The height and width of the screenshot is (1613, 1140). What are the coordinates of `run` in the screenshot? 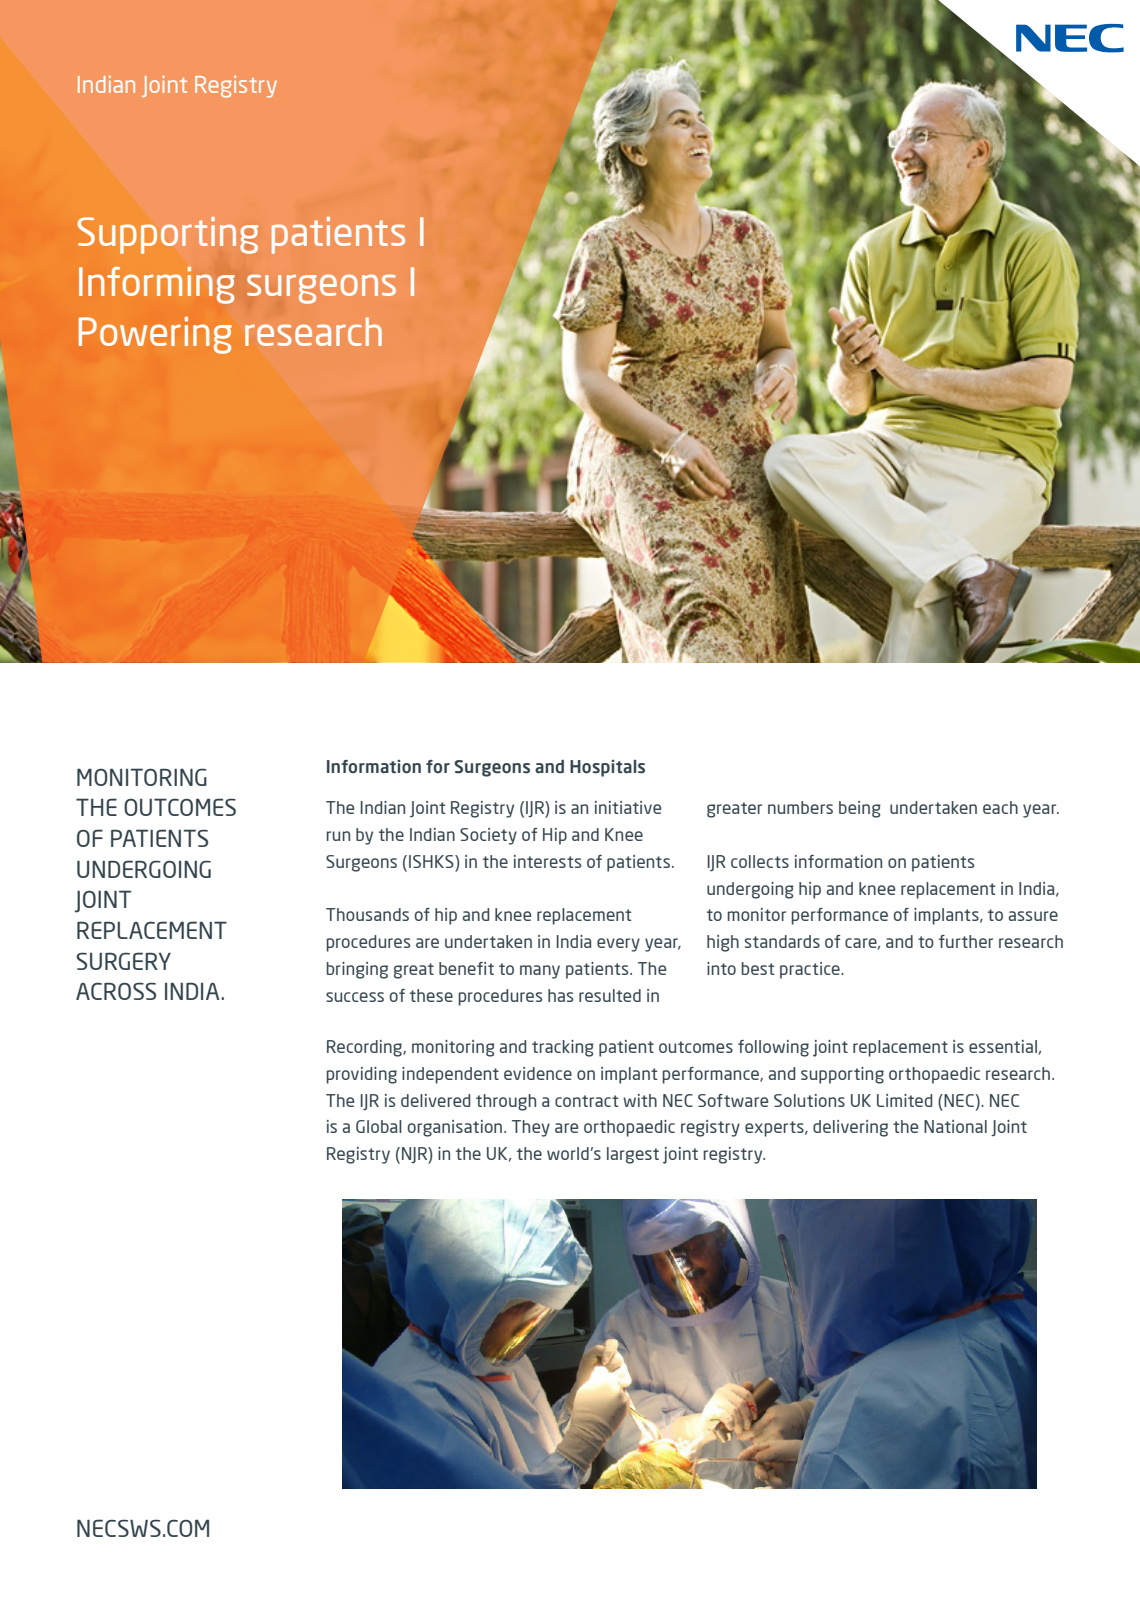 It's located at (338, 836).
